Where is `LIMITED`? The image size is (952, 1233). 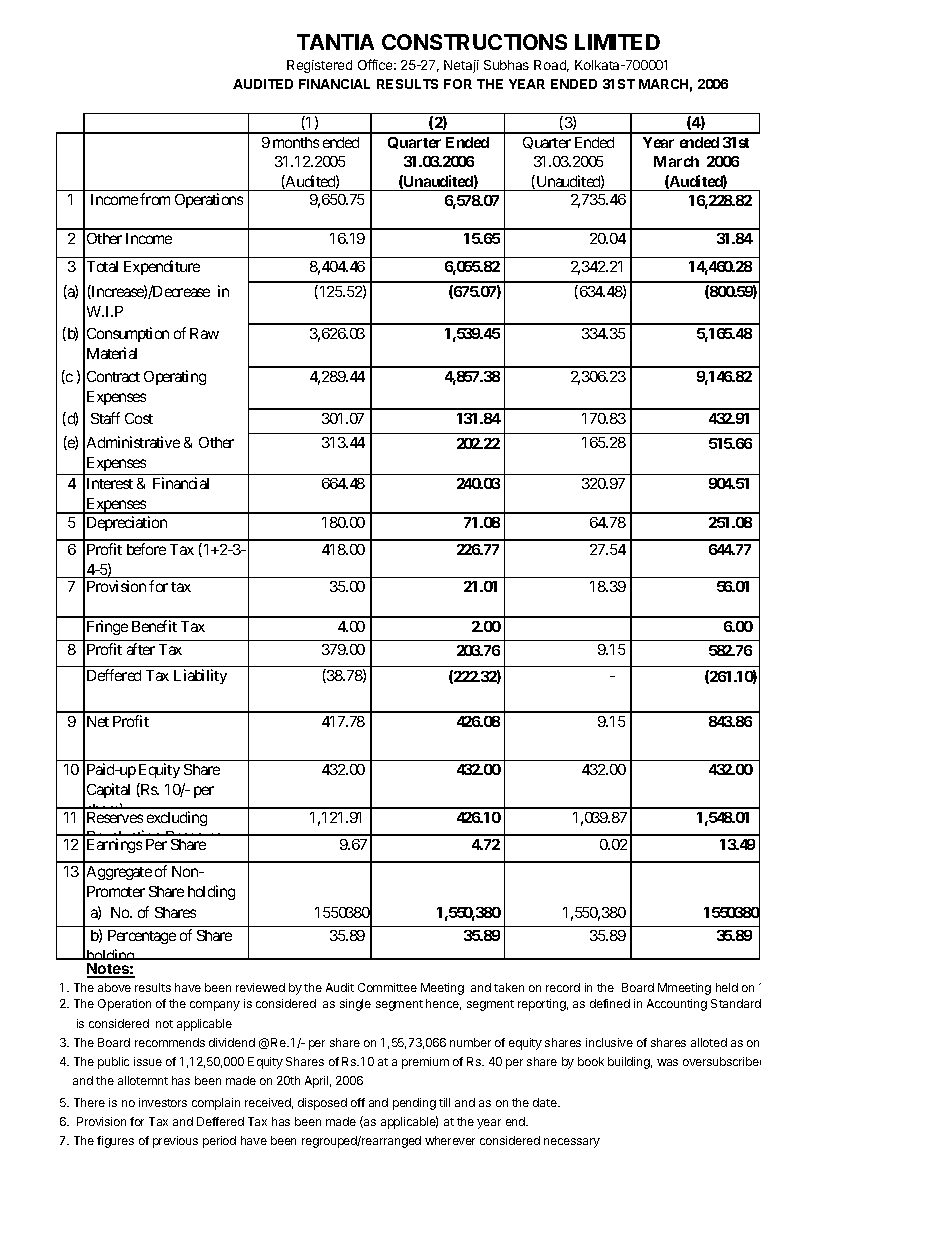 LIMITED is located at coordinates (617, 42).
